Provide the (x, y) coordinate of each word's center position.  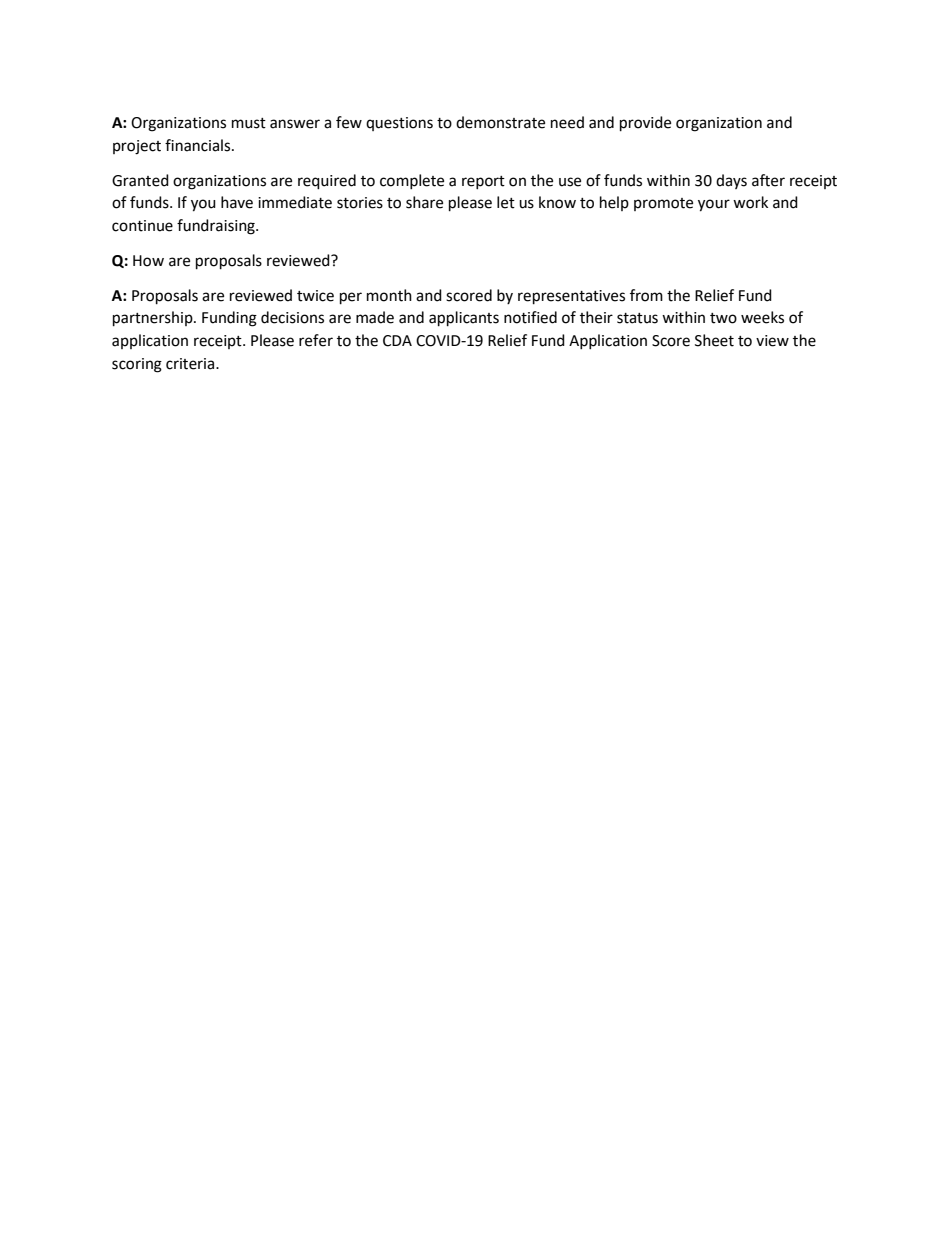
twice (315, 296)
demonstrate (500, 122)
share (424, 202)
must (249, 123)
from (646, 295)
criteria (191, 364)
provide (645, 124)
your (714, 205)
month (389, 295)
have (237, 202)
